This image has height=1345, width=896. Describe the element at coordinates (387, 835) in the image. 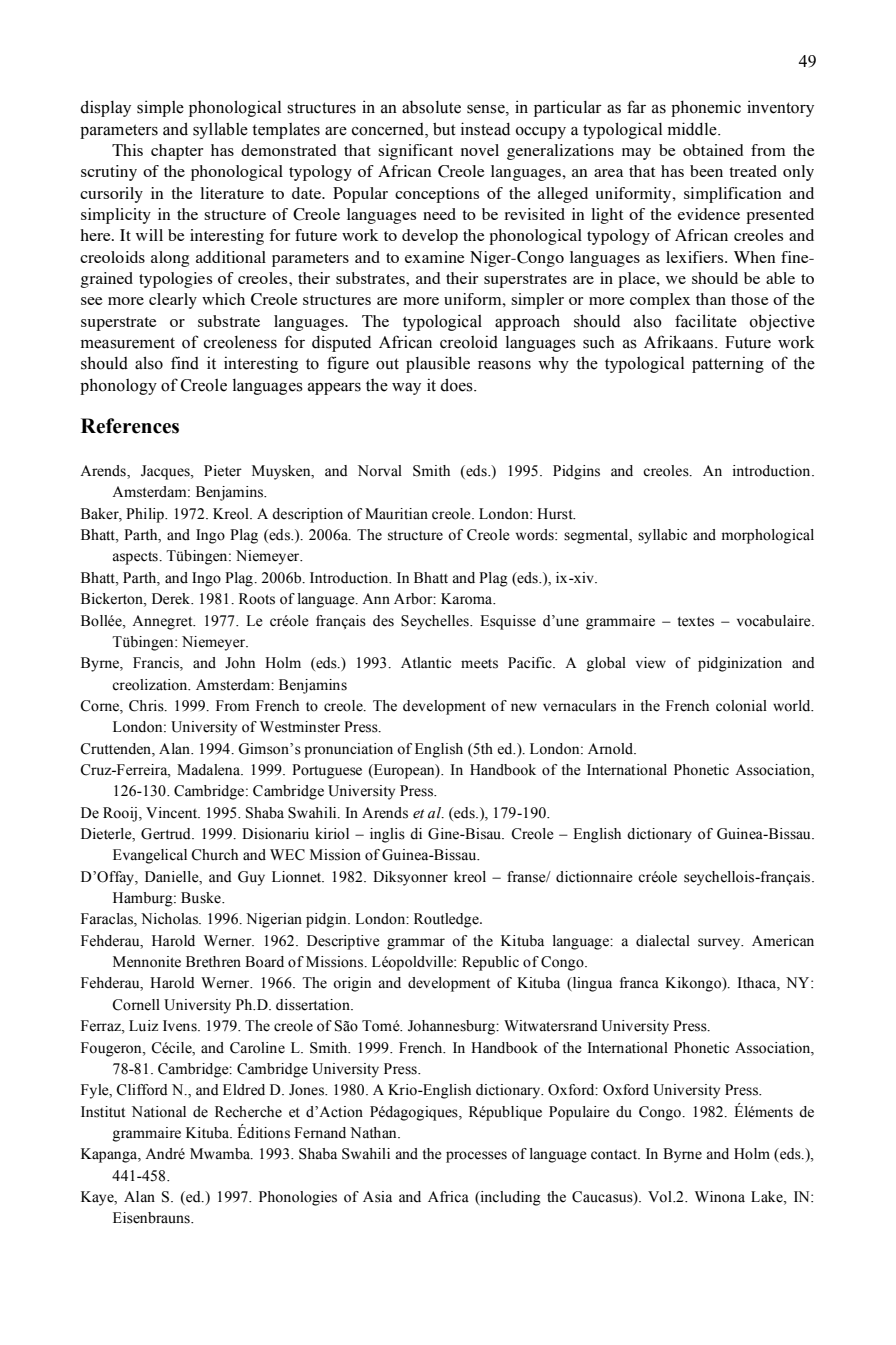

I see `inglis` at that location.
